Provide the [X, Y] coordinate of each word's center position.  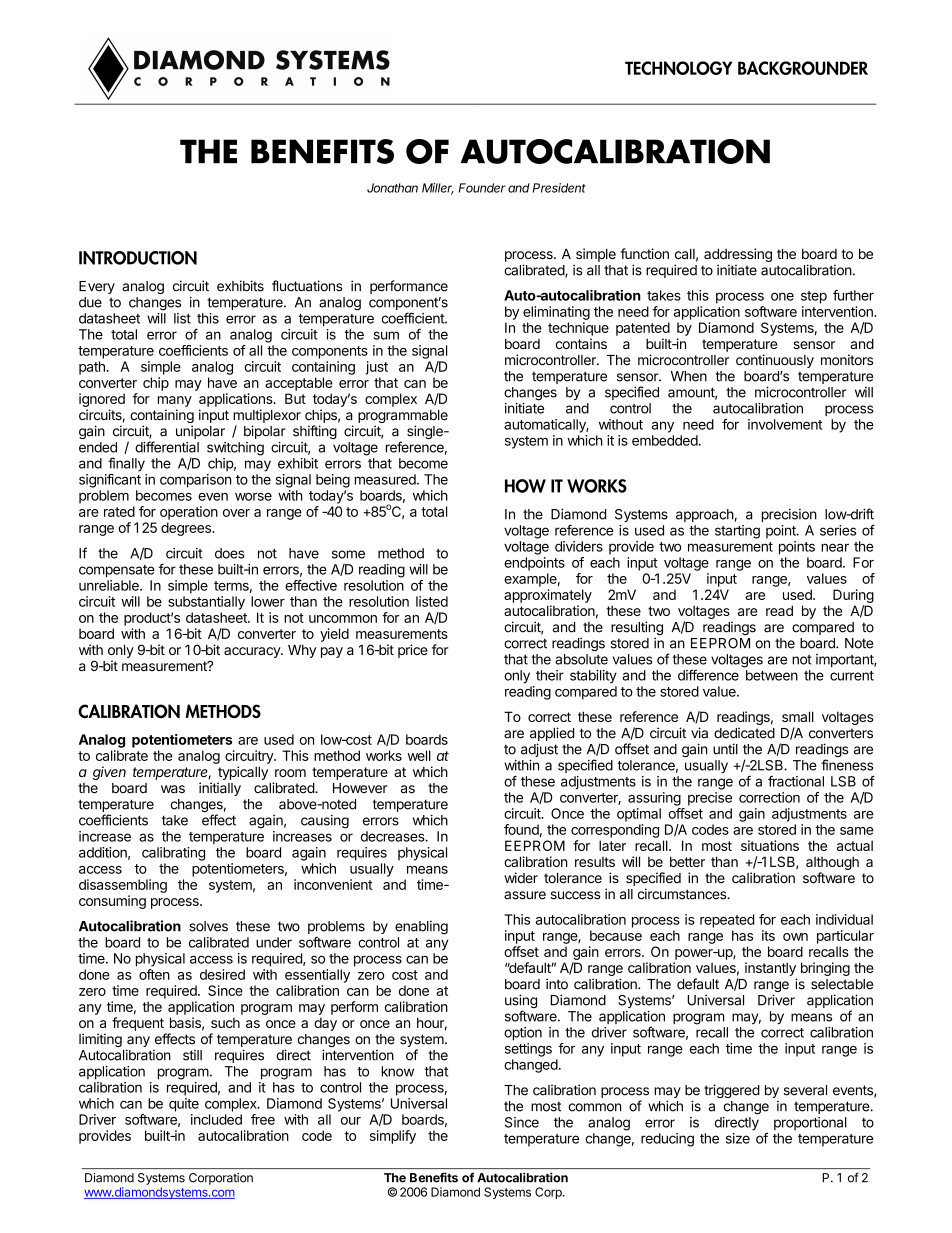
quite [184, 1105]
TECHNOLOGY [678, 68]
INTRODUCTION [138, 258]
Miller [438, 189]
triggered [732, 1091]
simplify [393, 1137]
